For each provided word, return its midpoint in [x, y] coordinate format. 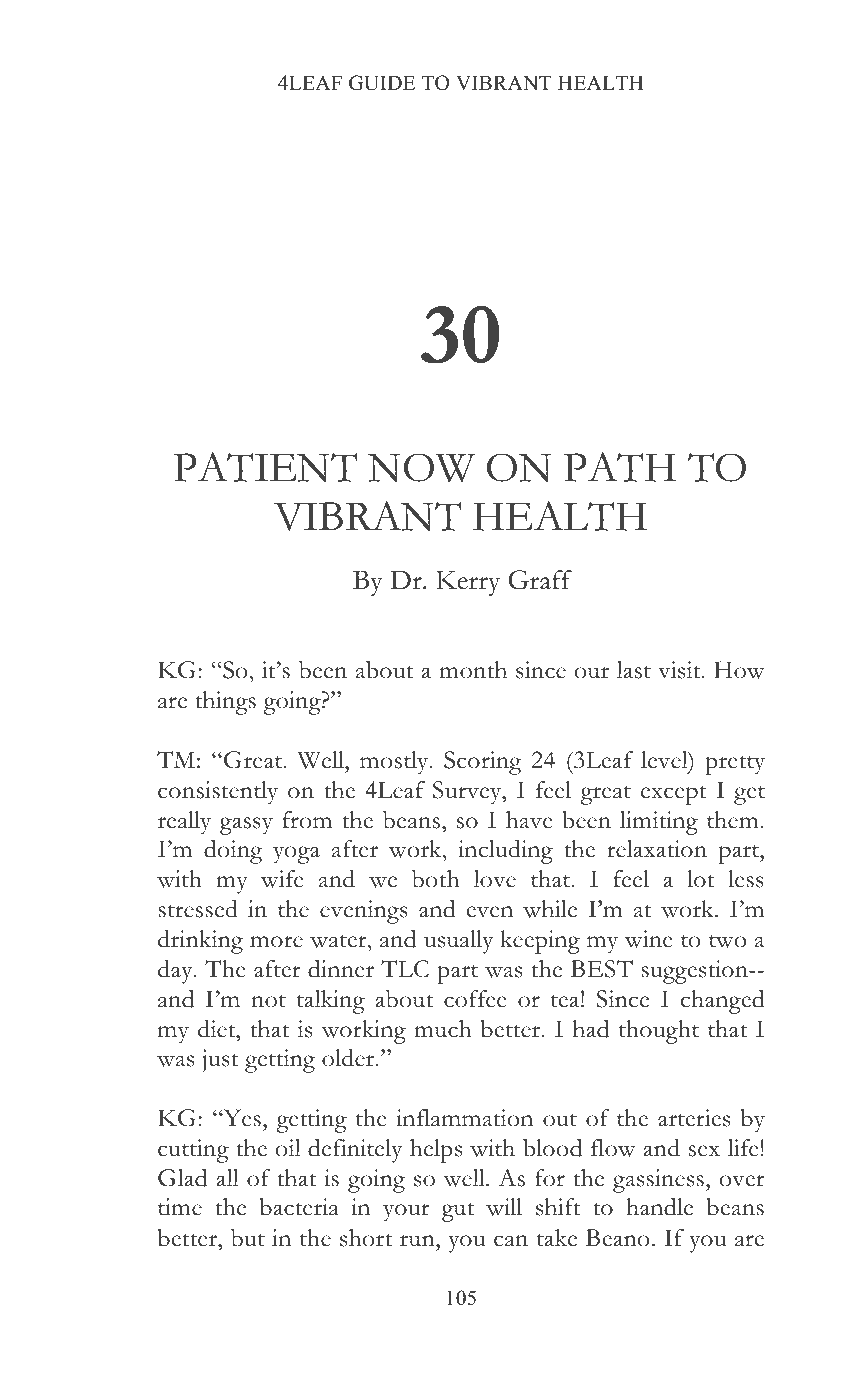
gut [458, 1212]
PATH [620, 467]
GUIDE [382, 83]
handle [659, 1207]
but [248, 1238]
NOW [421, 467]
